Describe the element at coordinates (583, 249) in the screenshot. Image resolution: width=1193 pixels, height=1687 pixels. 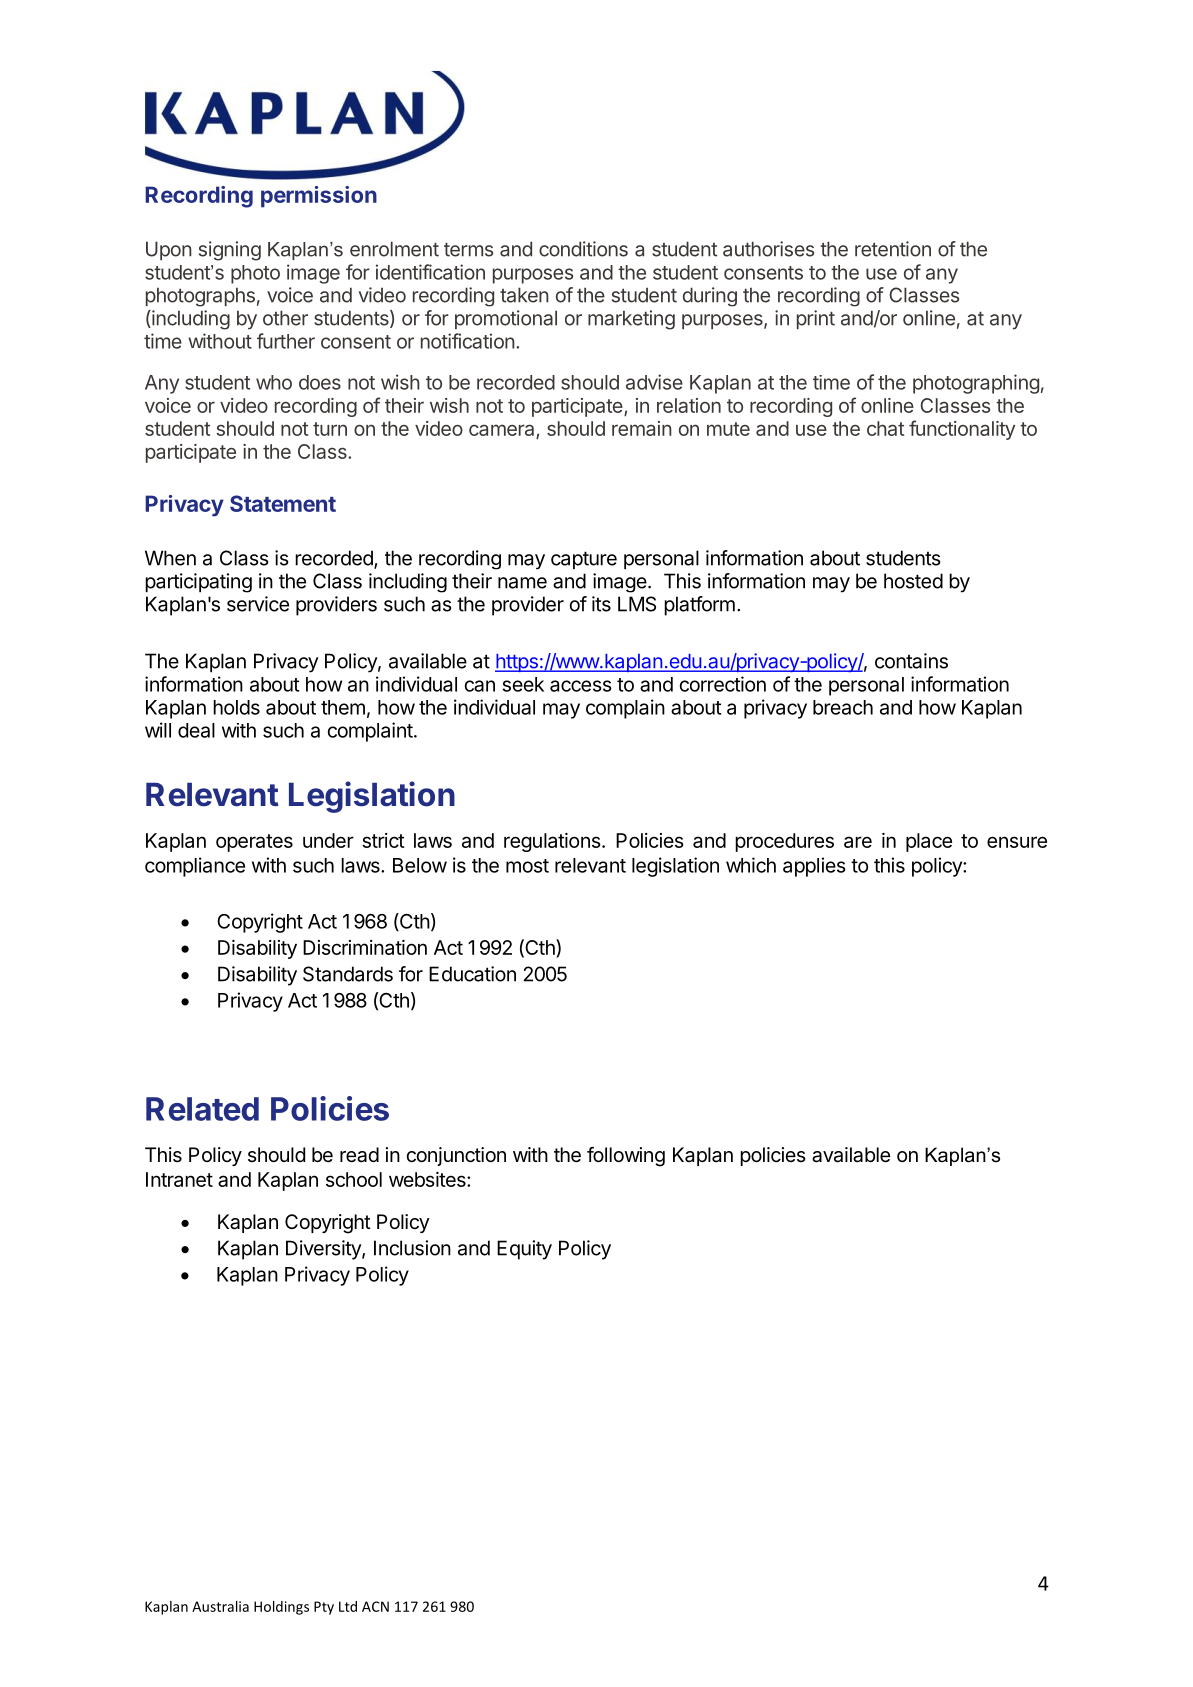
I see `conditions` at that location.
